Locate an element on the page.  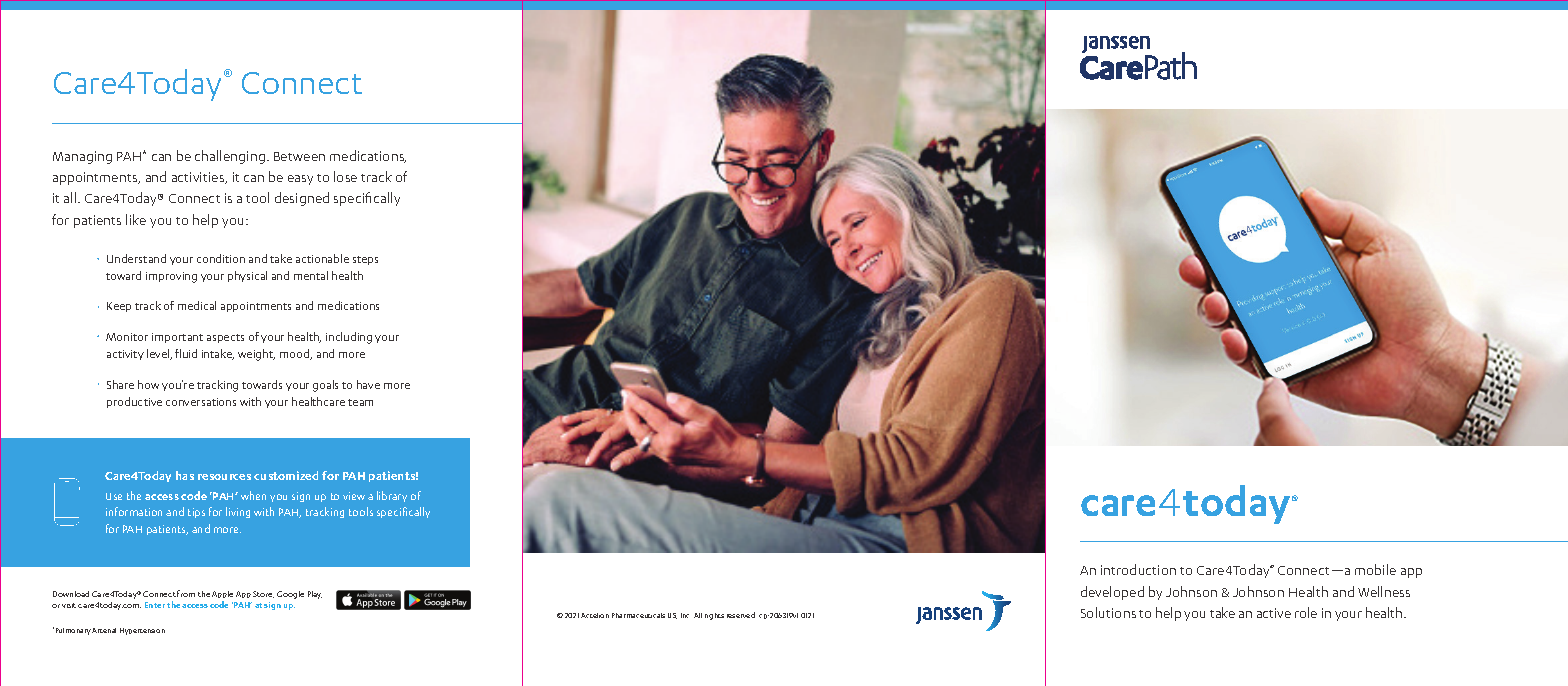
weight is located at coordinates (256, 355).
